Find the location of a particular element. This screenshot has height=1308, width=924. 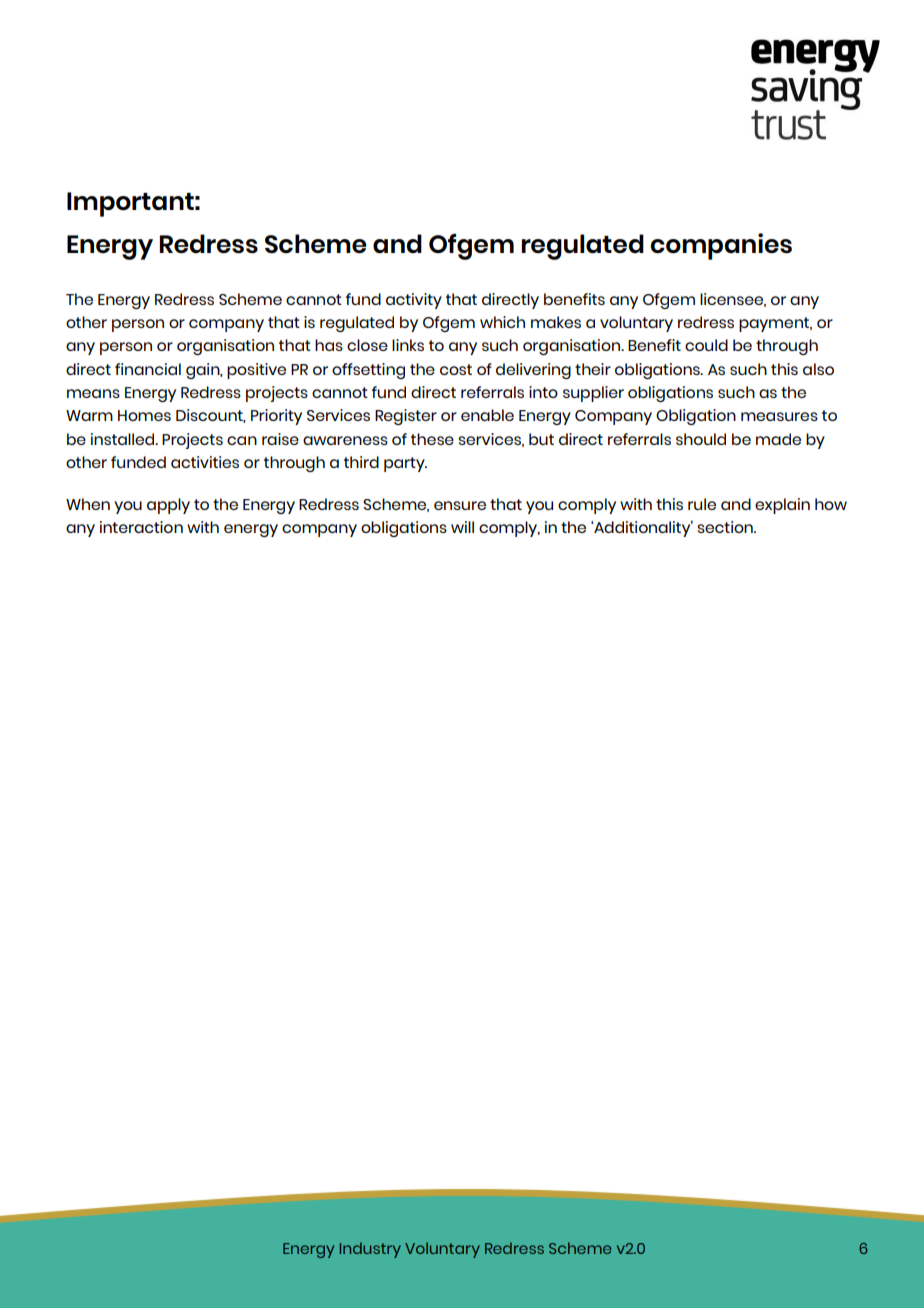

which is located at coordinates (502, 322).
